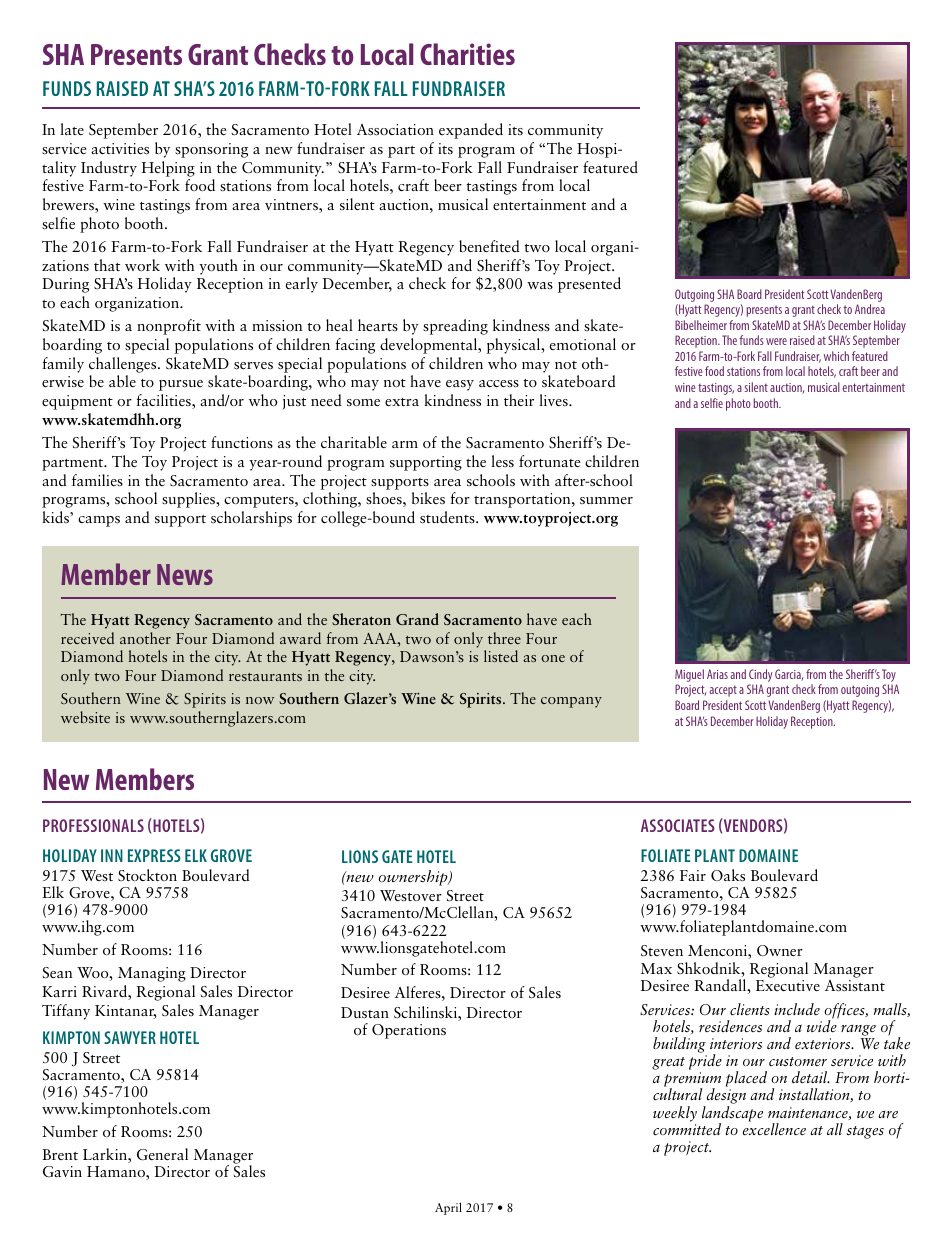 The width and height of the screenshot is (952, 1233). I want to click on three, so click(504, 638).
